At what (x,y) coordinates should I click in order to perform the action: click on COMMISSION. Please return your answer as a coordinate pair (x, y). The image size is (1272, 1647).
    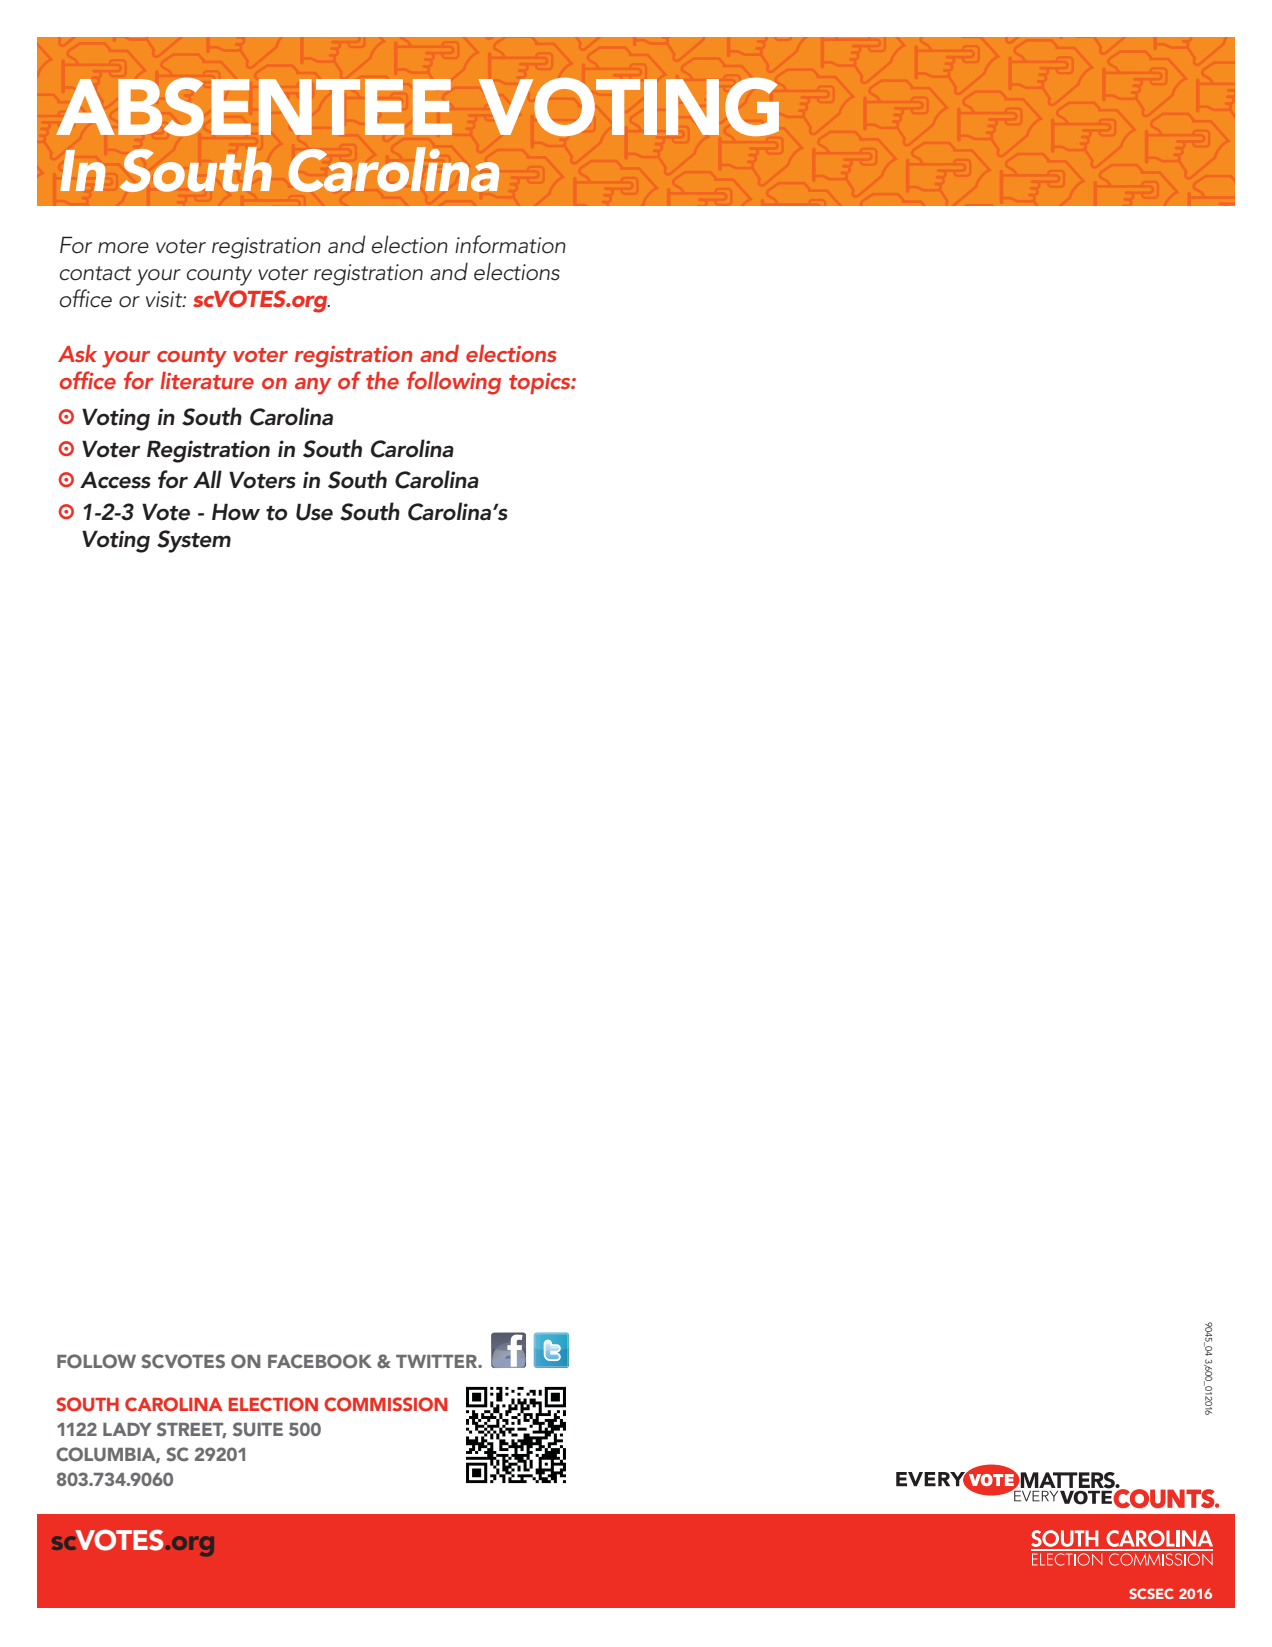
    Looking at the image, I should click on (385, 1404).
